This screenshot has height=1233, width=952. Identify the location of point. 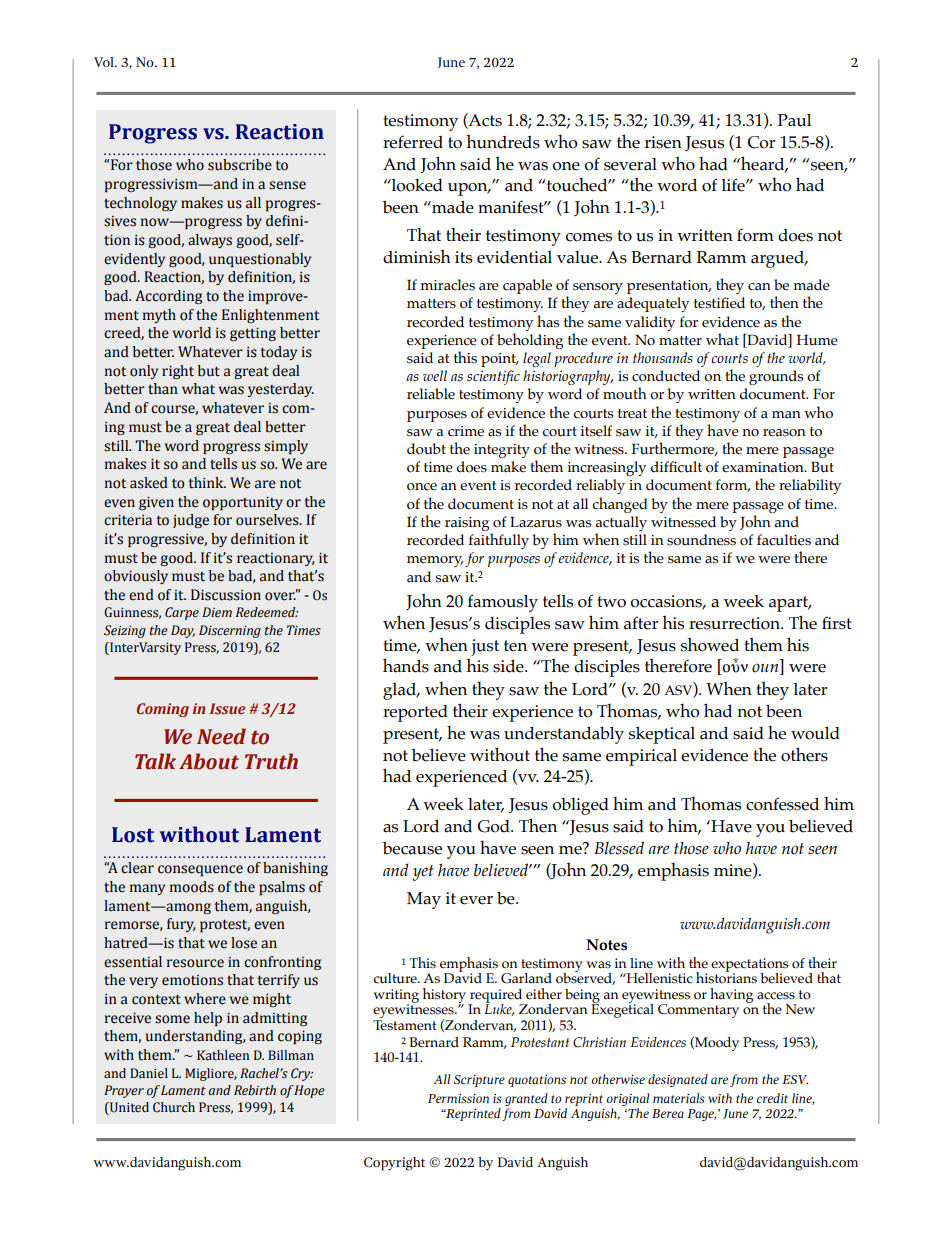
(499, 360).
